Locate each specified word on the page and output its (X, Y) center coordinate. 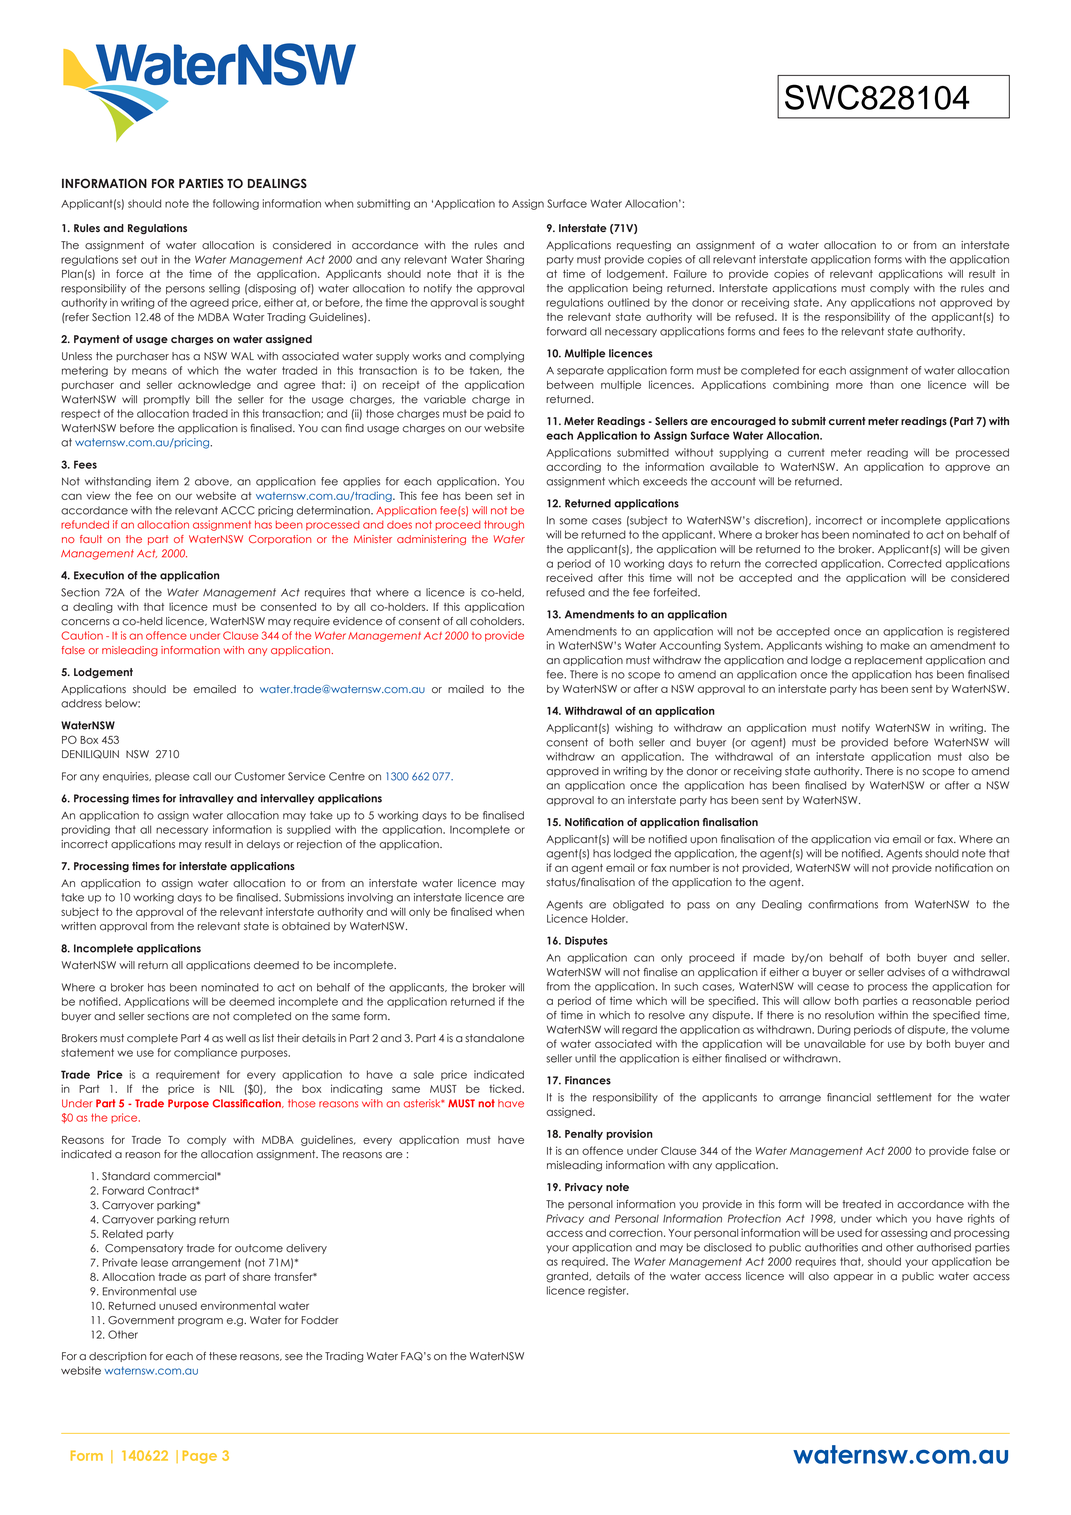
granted (568, 1277)
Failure (690, 274)
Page (200, 1457)
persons (185, 290)
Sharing (505, 260)
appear (853, 1278)
